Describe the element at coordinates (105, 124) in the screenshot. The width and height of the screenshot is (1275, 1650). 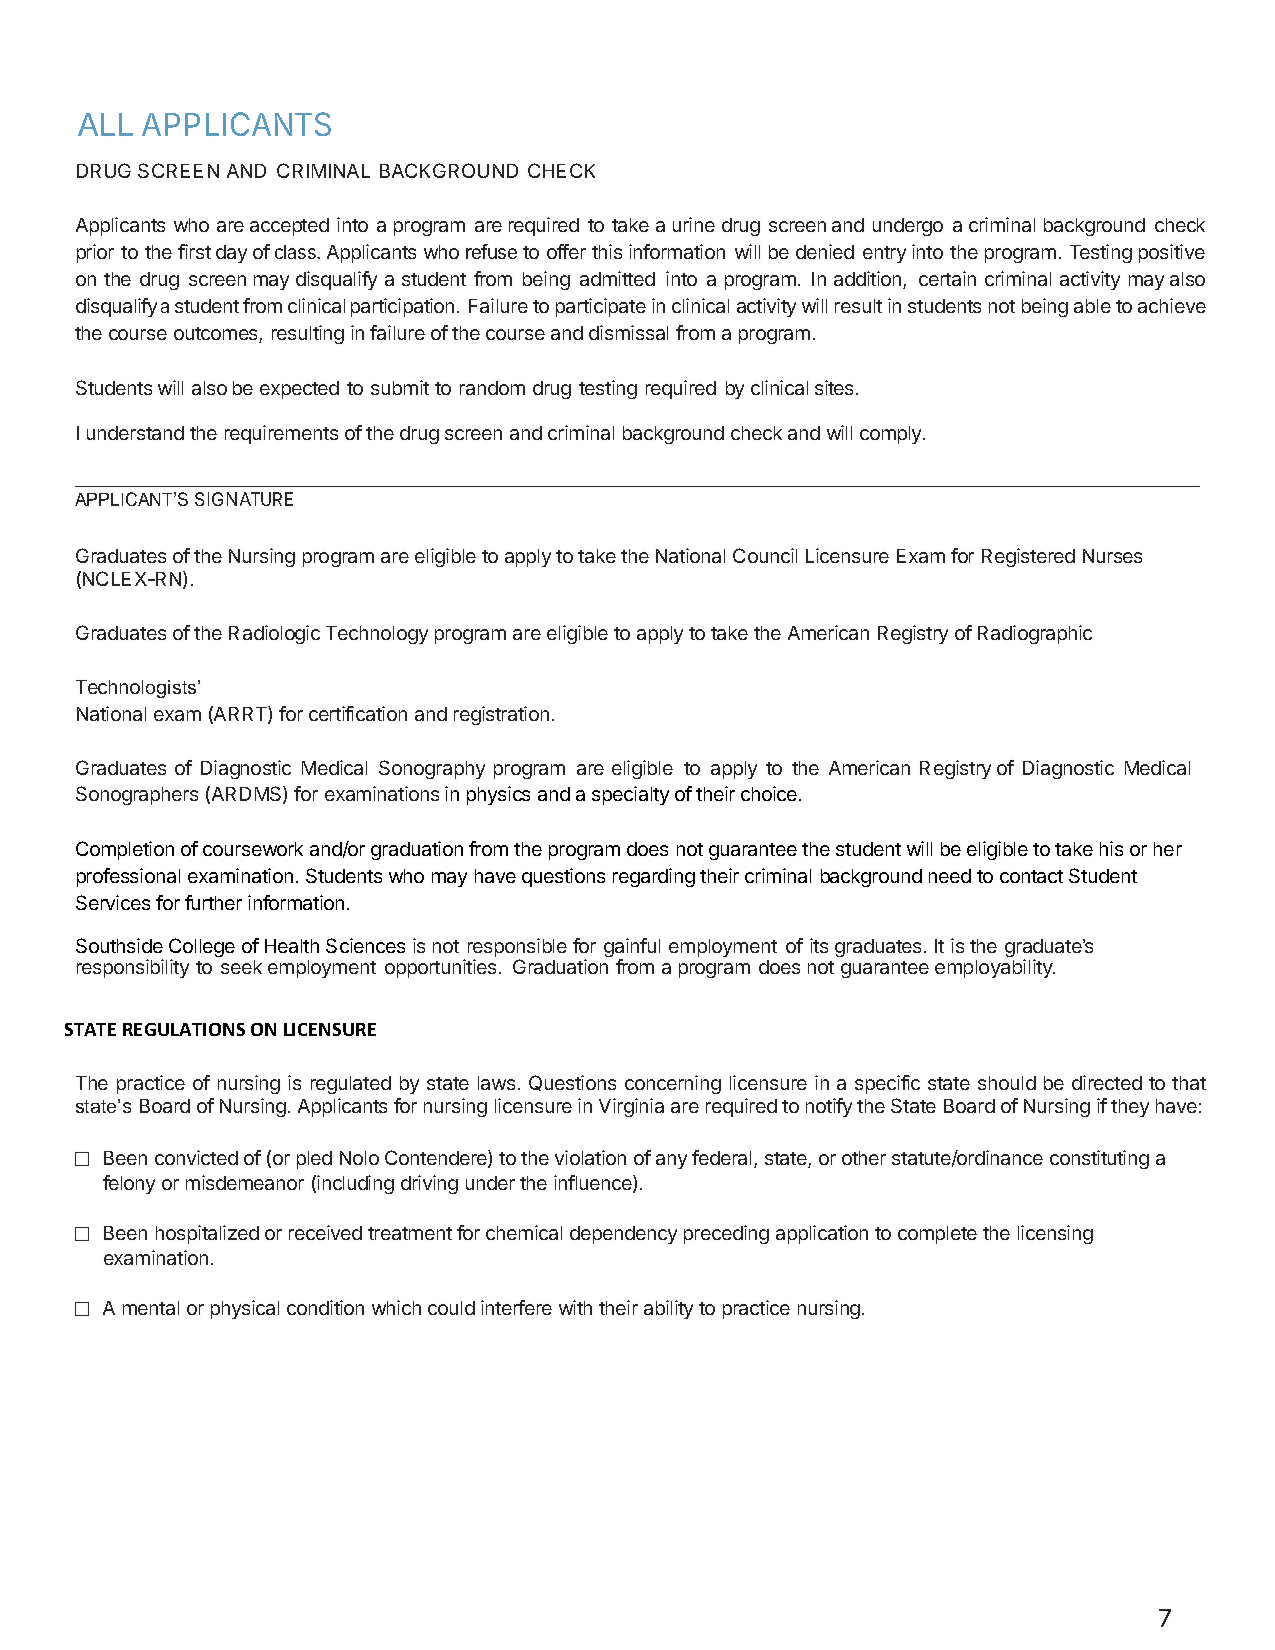
I see `ALL` at that location.
